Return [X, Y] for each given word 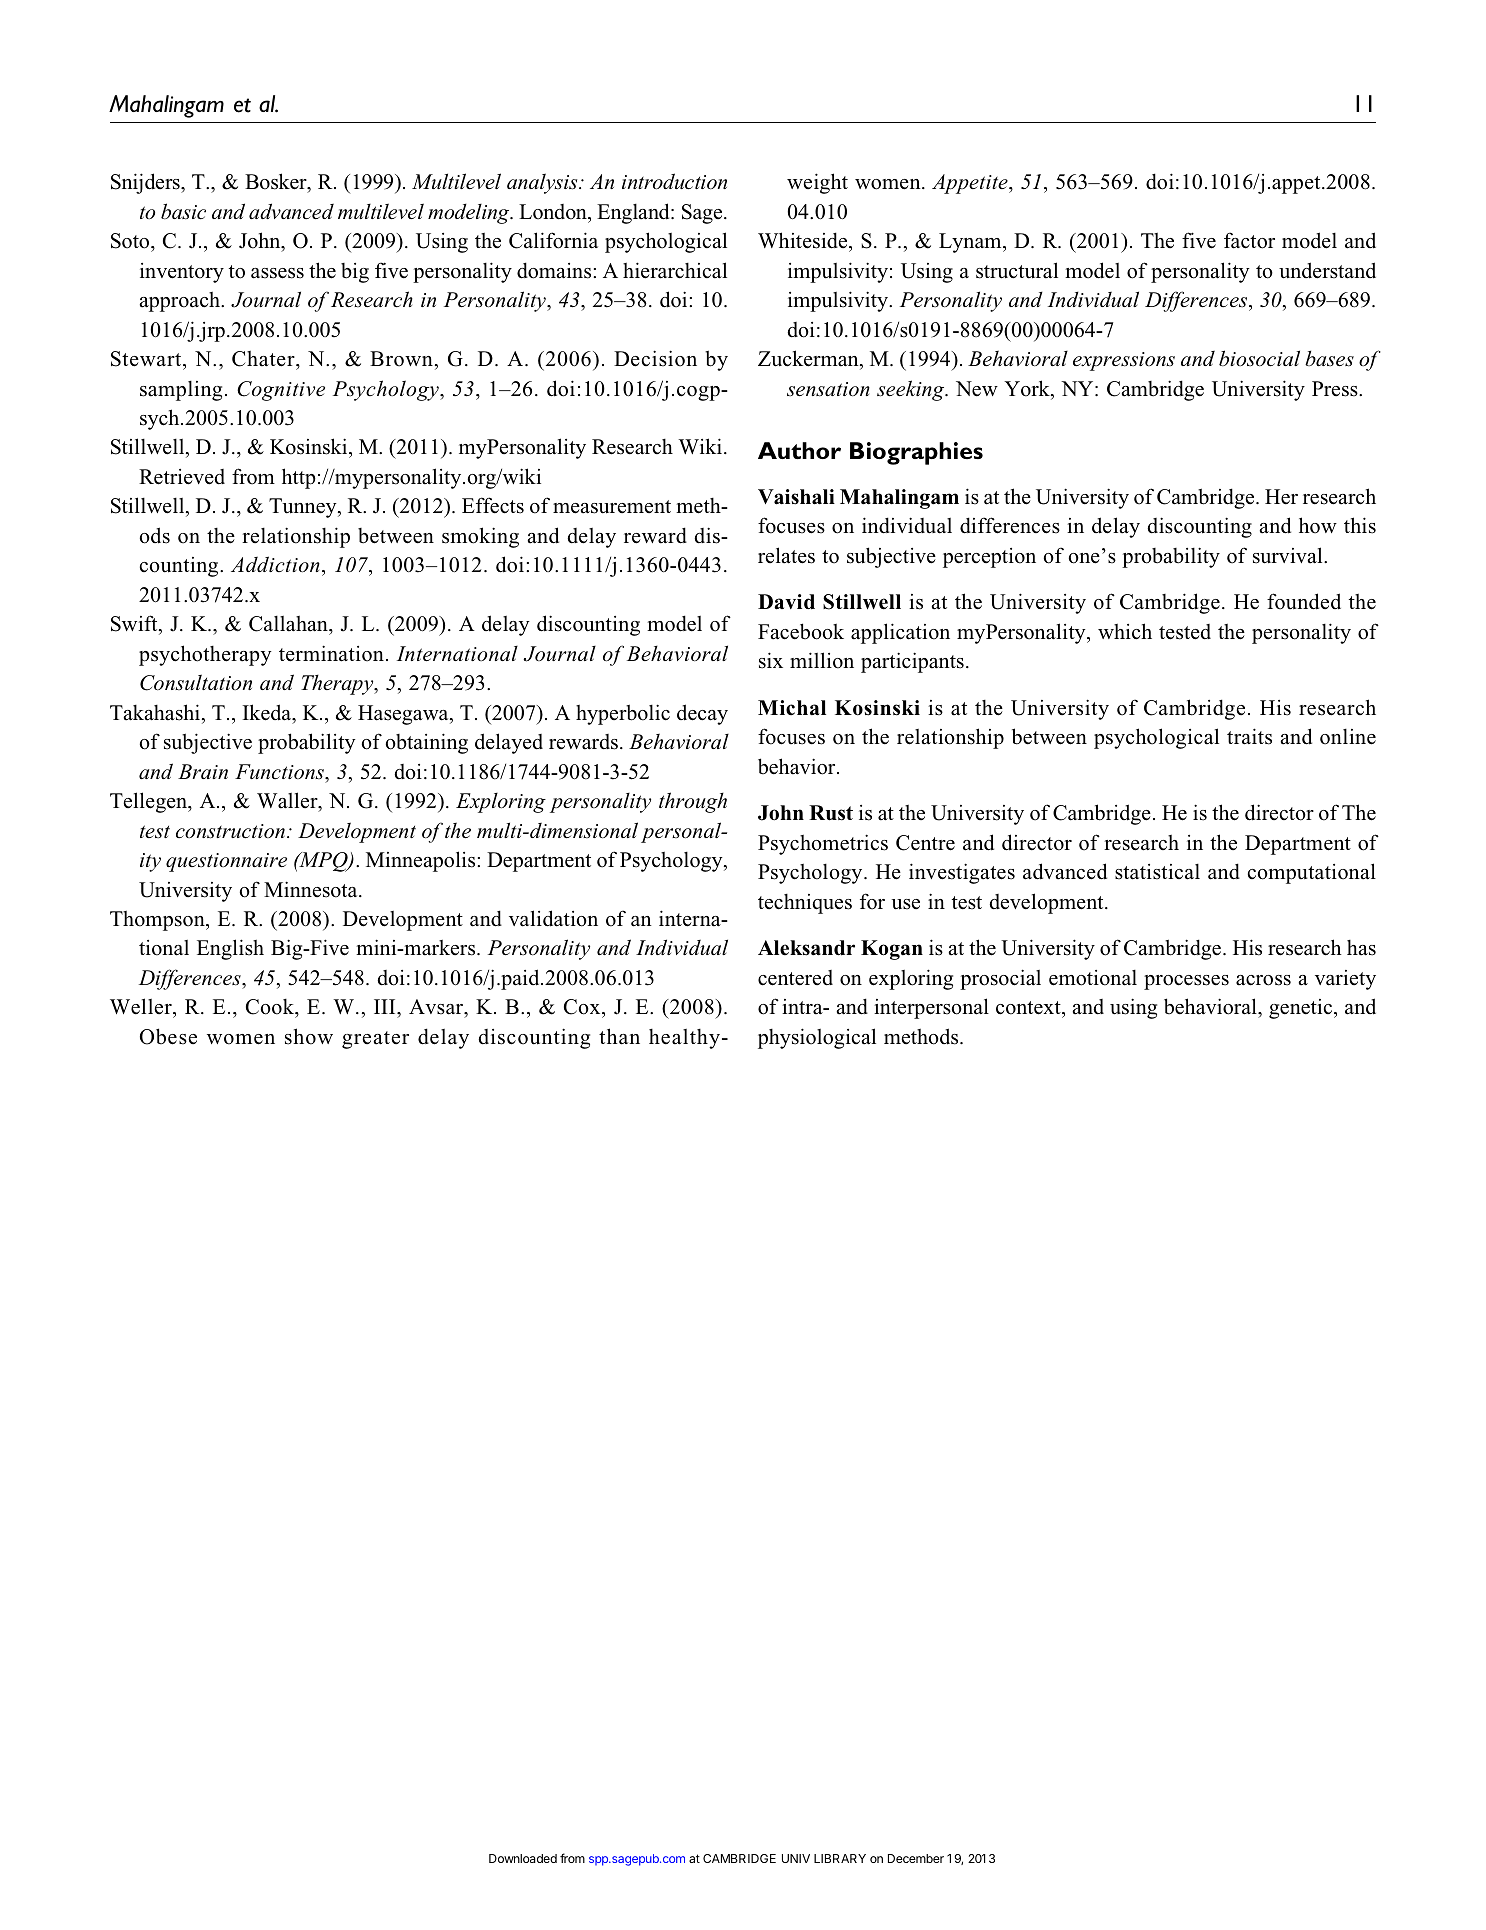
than [619, 1036]
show [309, 1036]
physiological [817, 1038]
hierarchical [675, 270]
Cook [271, 1008]
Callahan [289, 625]
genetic [1302, 1009]
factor [1249, 240]
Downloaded [523, 1858]
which [1125, 631]
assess [277, 273]
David [786, 602]
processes [1186, 982]
